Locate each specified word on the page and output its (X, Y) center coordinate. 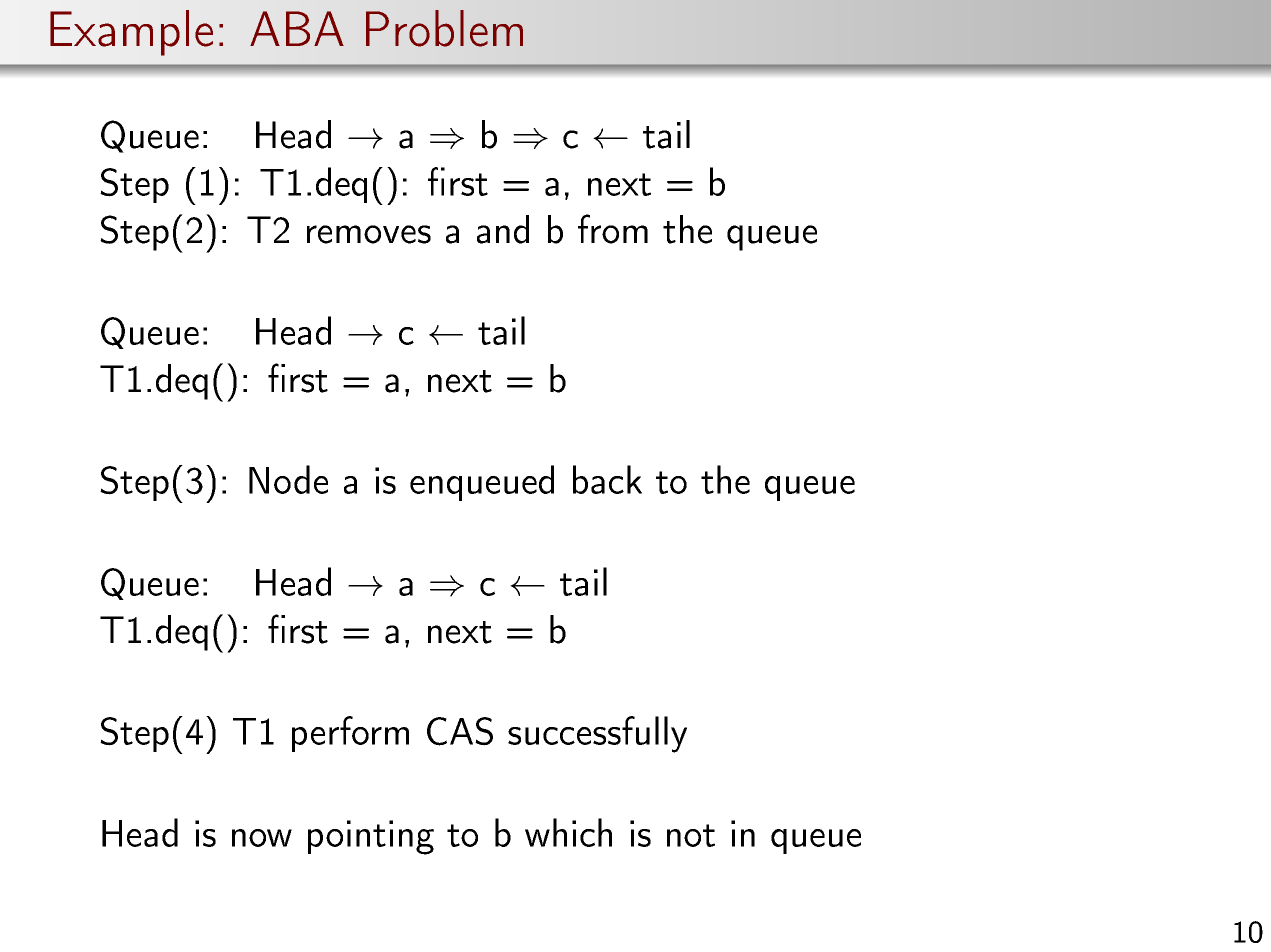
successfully (597, 734)
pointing (371, 837)
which (568, 832)
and (503, 229)
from (613, 229)
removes (369, 234)
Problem (444, 28)
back (607, 479)
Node (288, 479)
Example (131, 33)
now (262, 838)
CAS (460, 731)
